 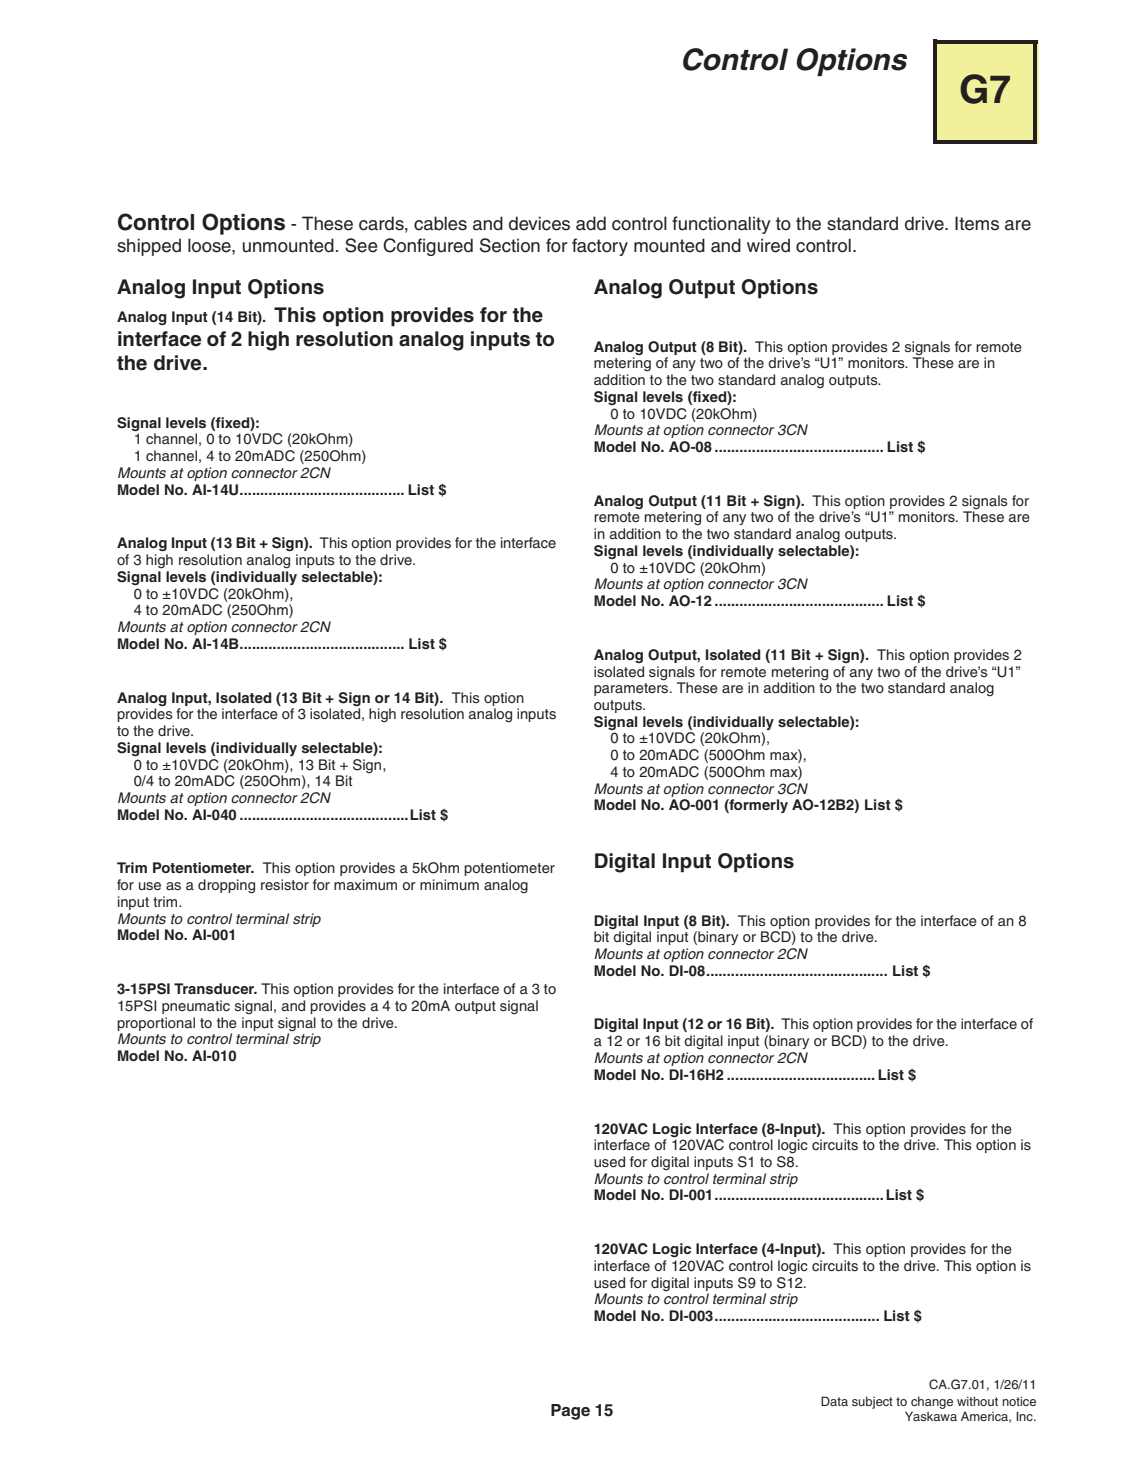 I want to click on Transducer, so click(x=215, y=988).
